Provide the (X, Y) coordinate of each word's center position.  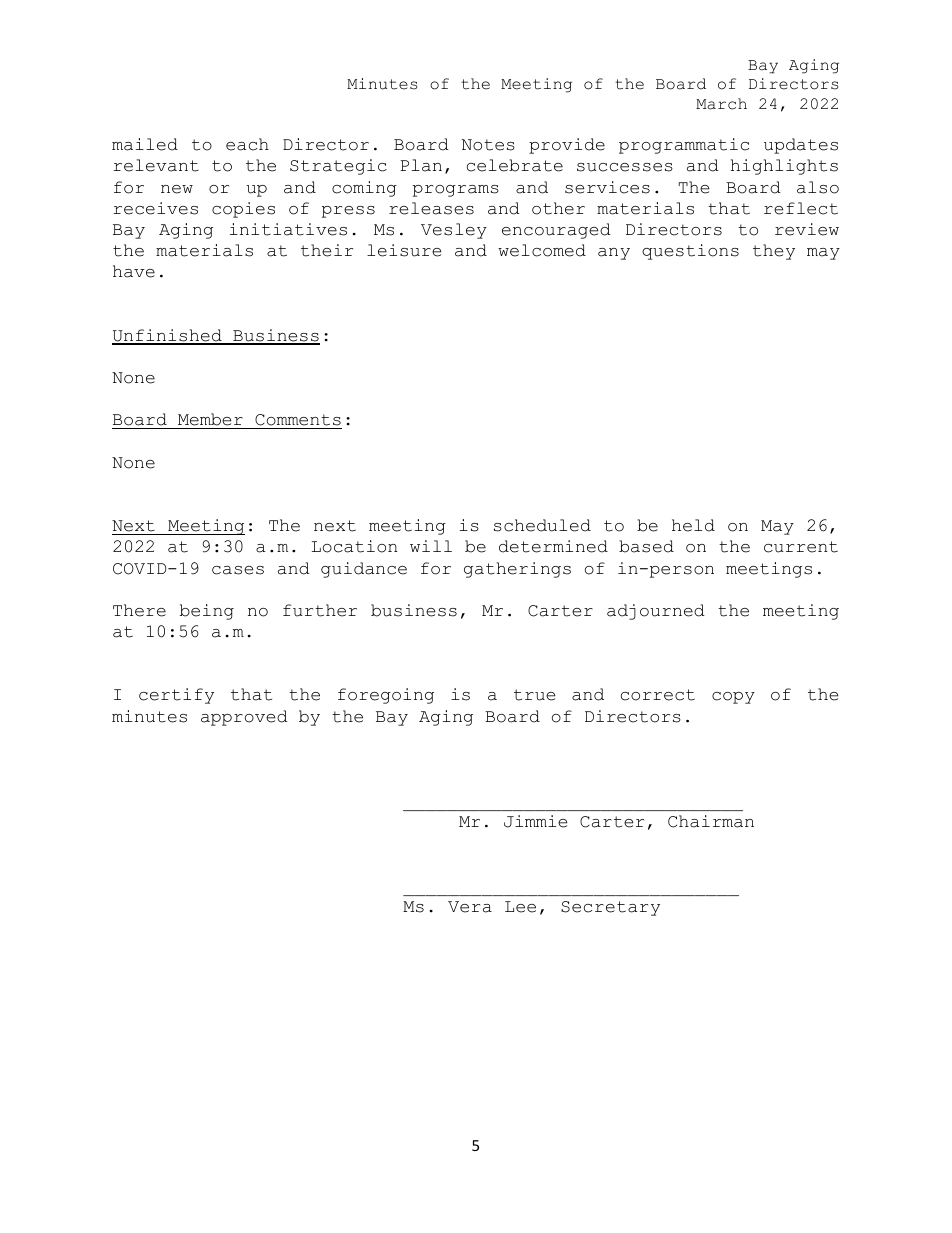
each (247, 144)
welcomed (542, 250)
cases (238, 570)
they (774, 252)
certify (176, 696)
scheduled (542, 525)
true (534, 695)
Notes (488, 145)
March (721, 104)
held (693, 525)
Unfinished (168, 336)
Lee (520, 907)
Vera (470, 907)
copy (733, 698)
